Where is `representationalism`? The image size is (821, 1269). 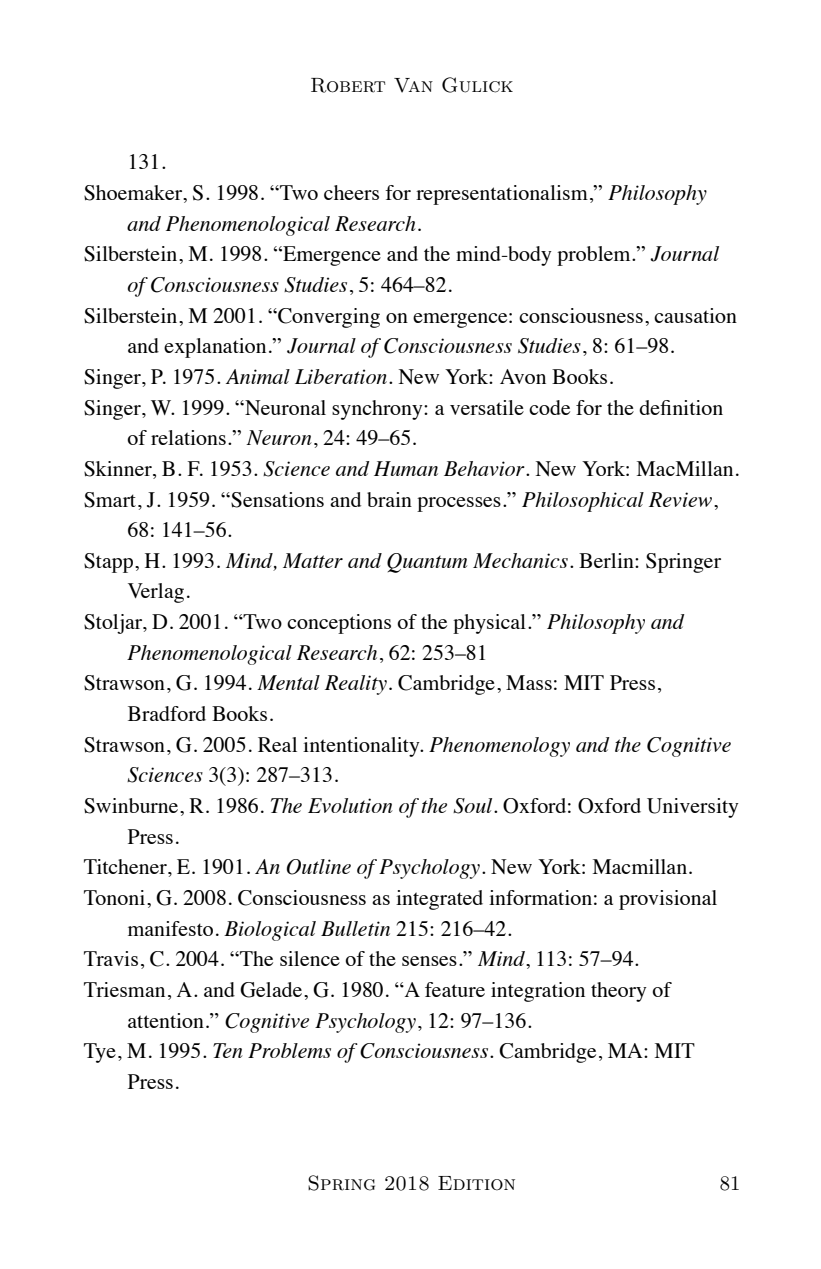
representationalism is located at coordinates (502, 195).
